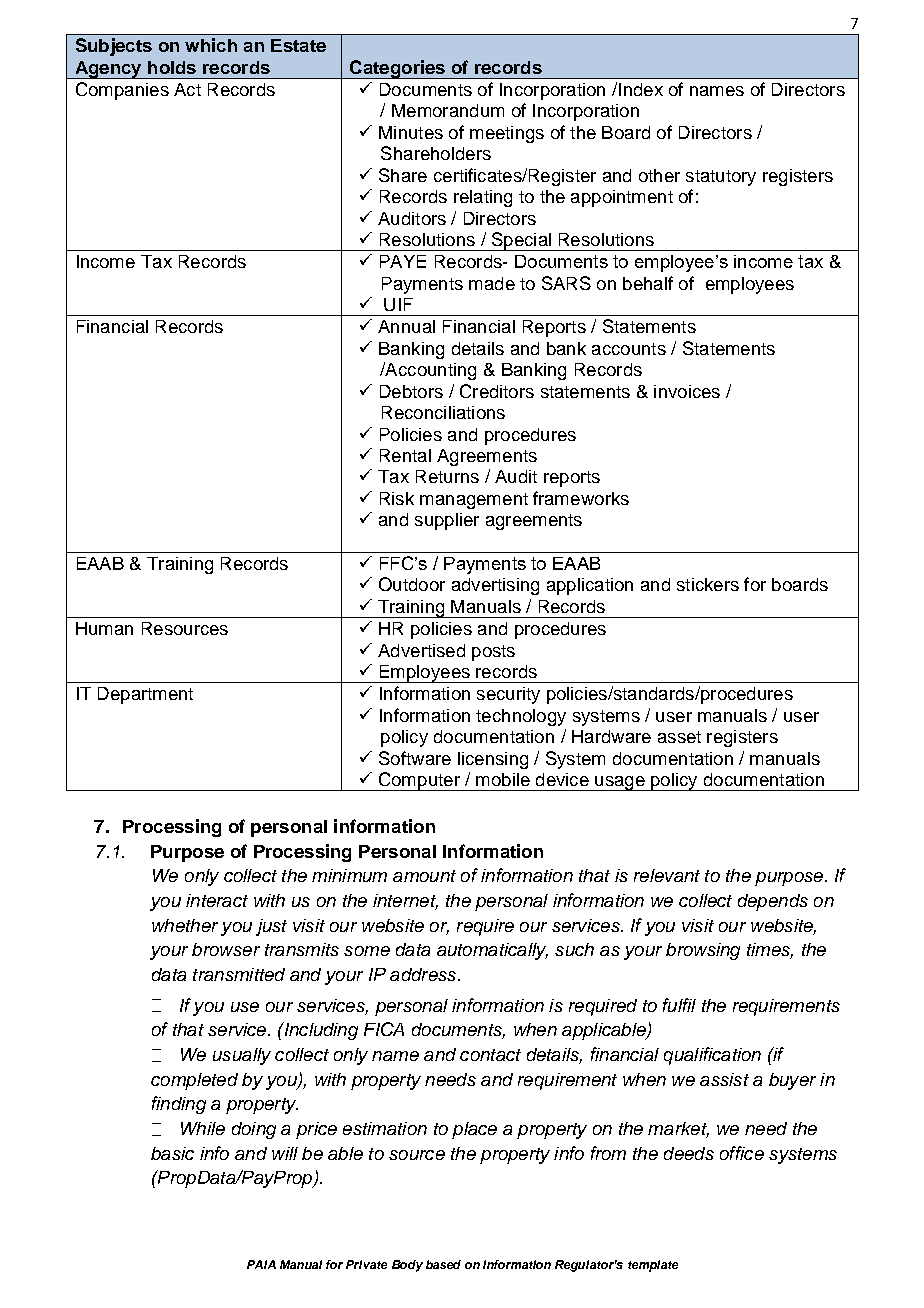 Image resolution: width=924 pixels, height=1308 pixels. What do you see at coordinates (172, 67) in the screenshot?
I see `holds` at bounding box center [172, 67].
